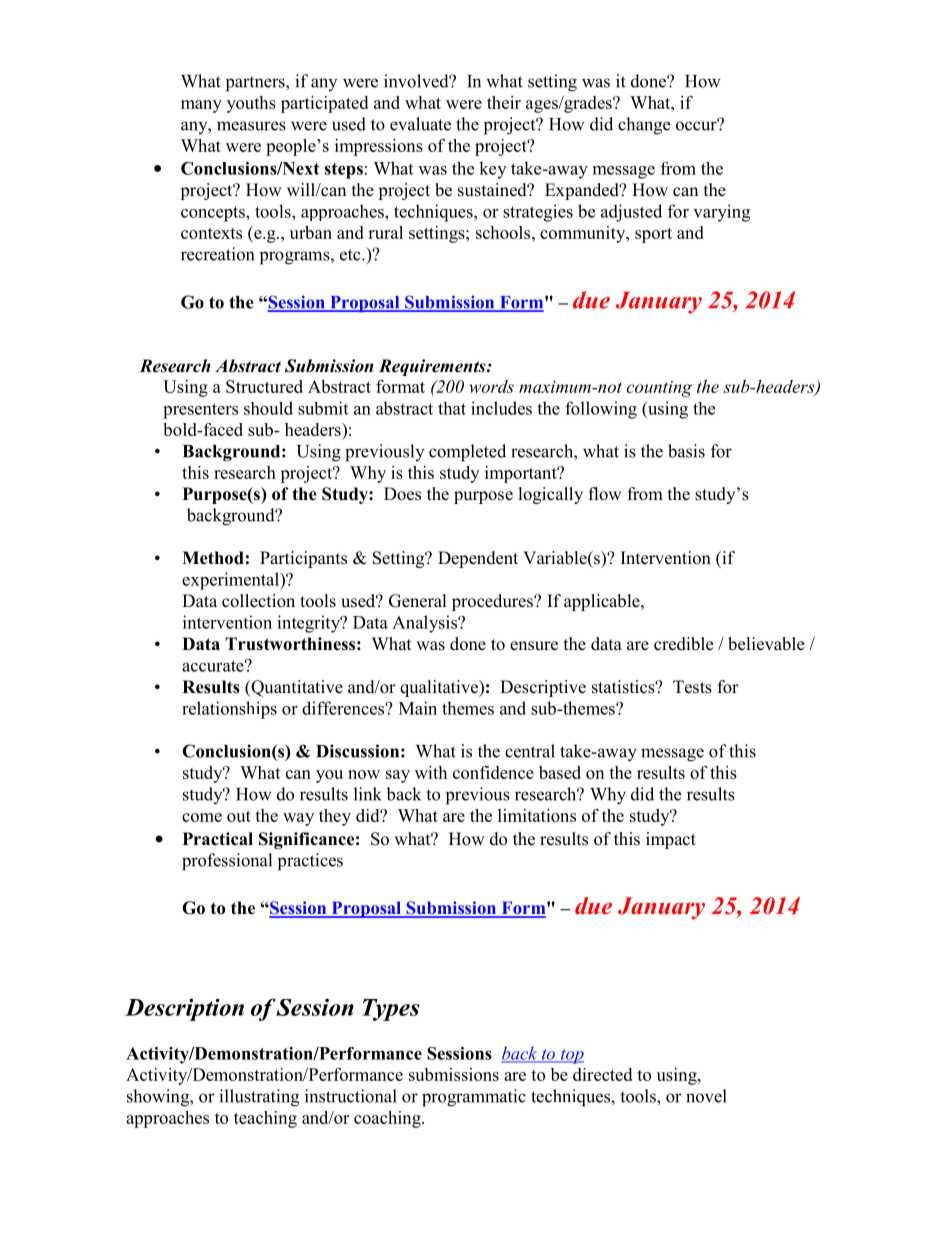  What do you see at coordinates (259, 1098) in the page?
I see `illustrating` at bounding box center [259, 1098].
